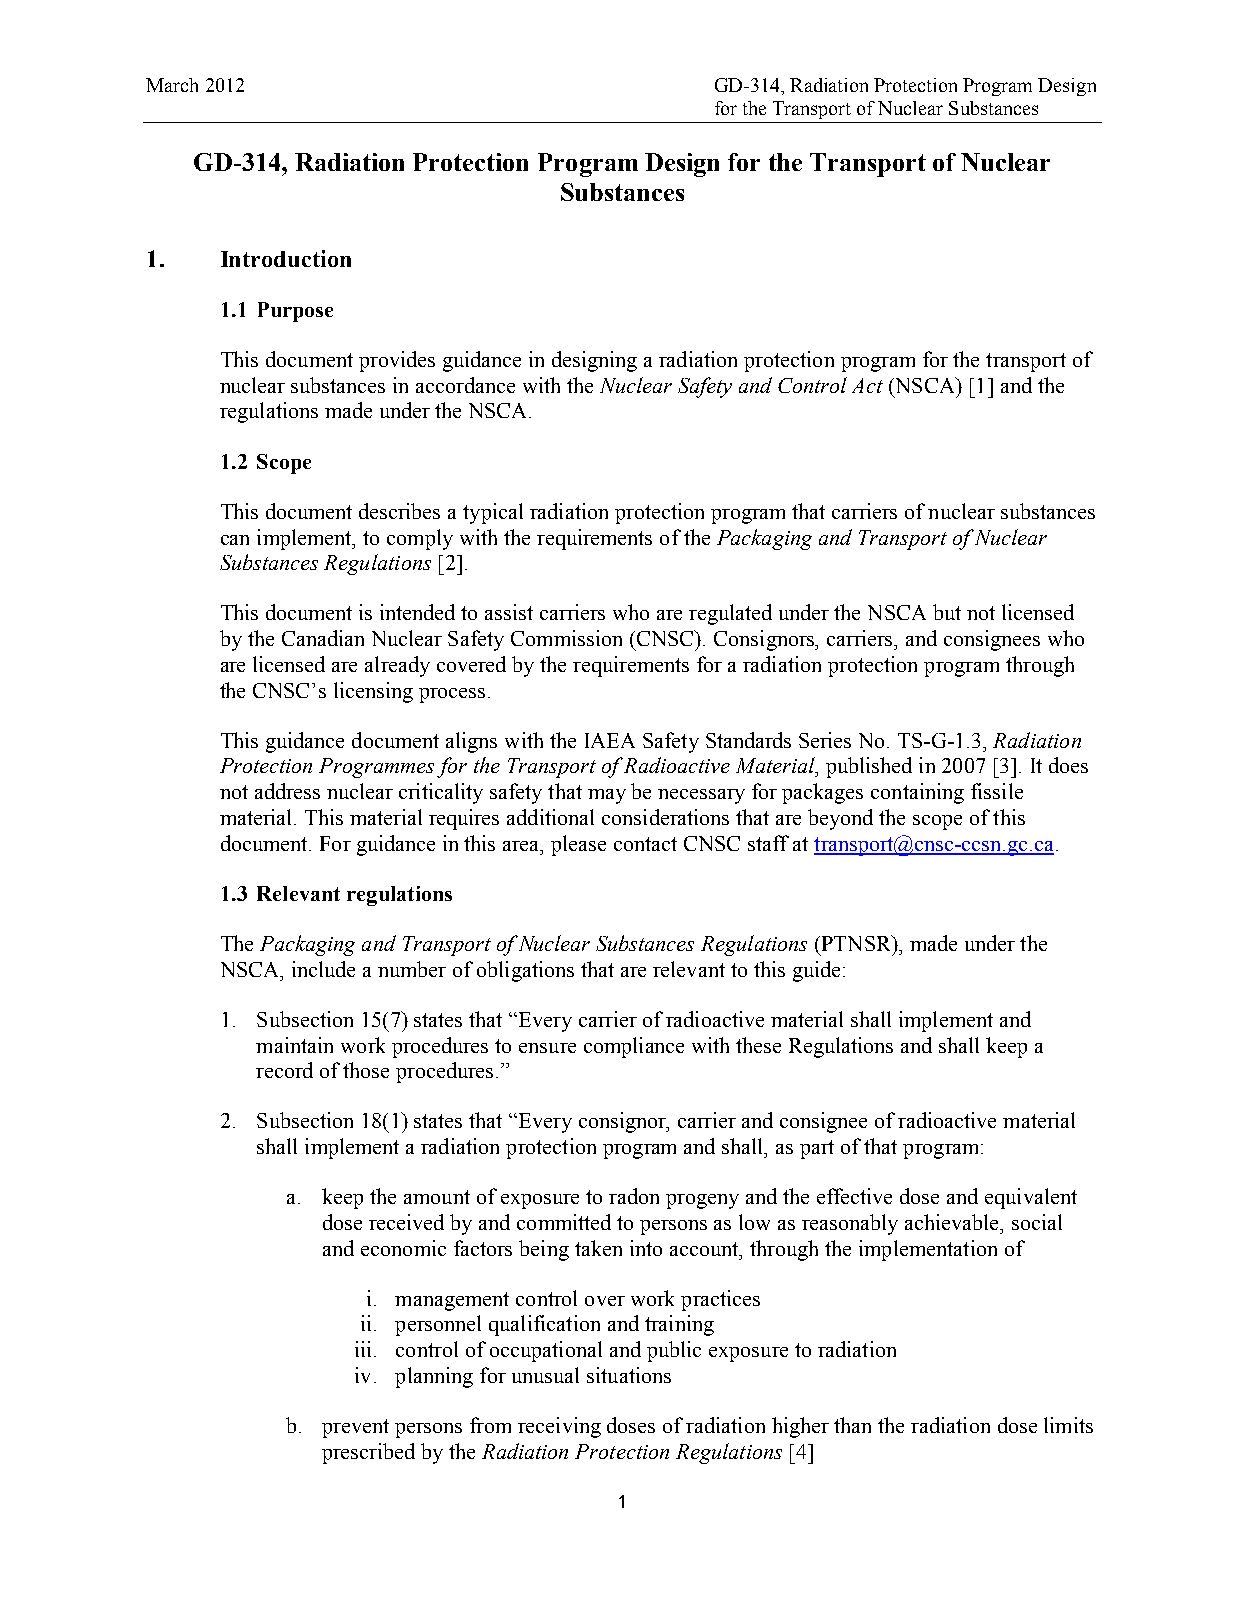  I want to click on March, so click(172, 85).
